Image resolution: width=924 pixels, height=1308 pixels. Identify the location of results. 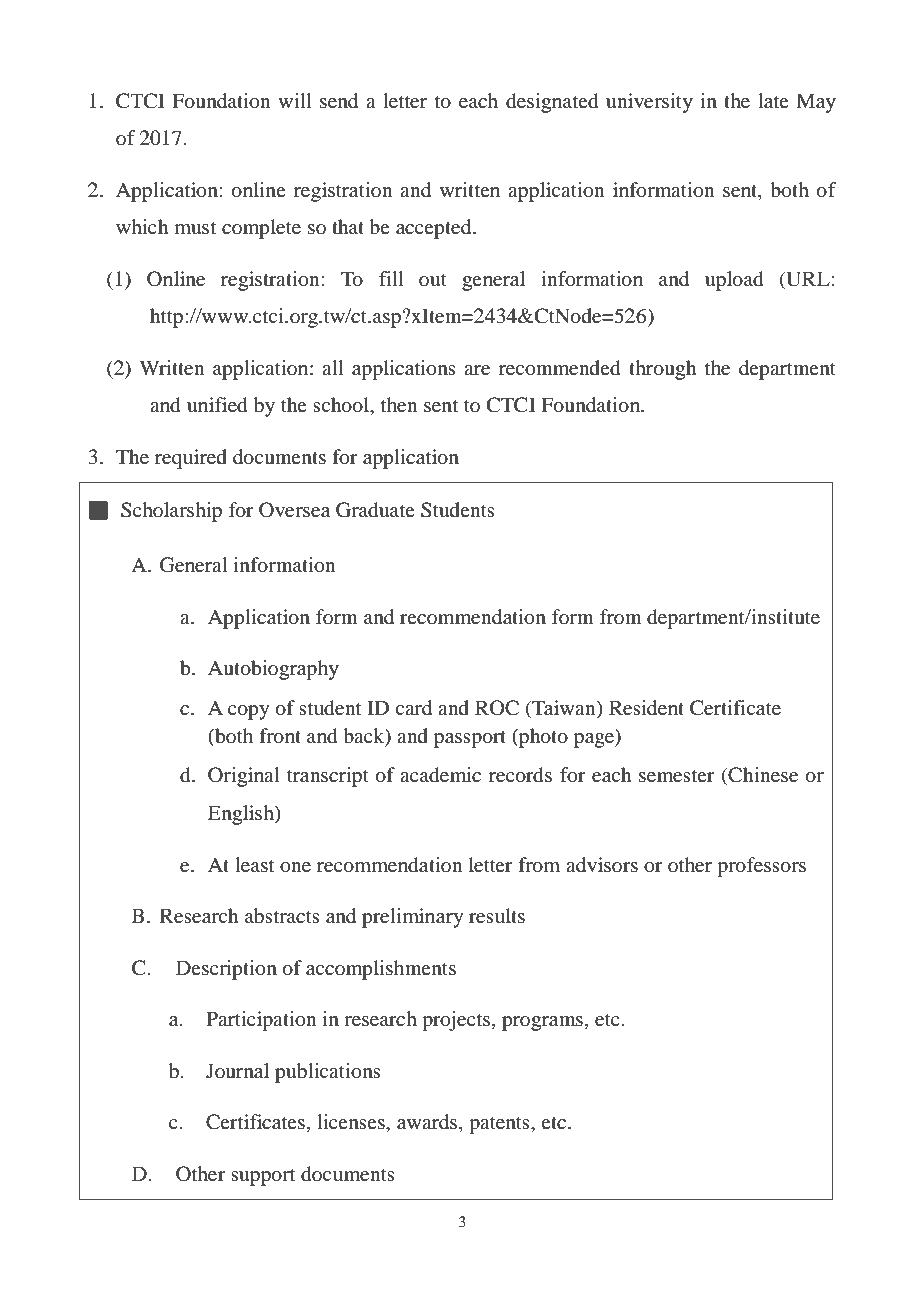
(497, 915).
